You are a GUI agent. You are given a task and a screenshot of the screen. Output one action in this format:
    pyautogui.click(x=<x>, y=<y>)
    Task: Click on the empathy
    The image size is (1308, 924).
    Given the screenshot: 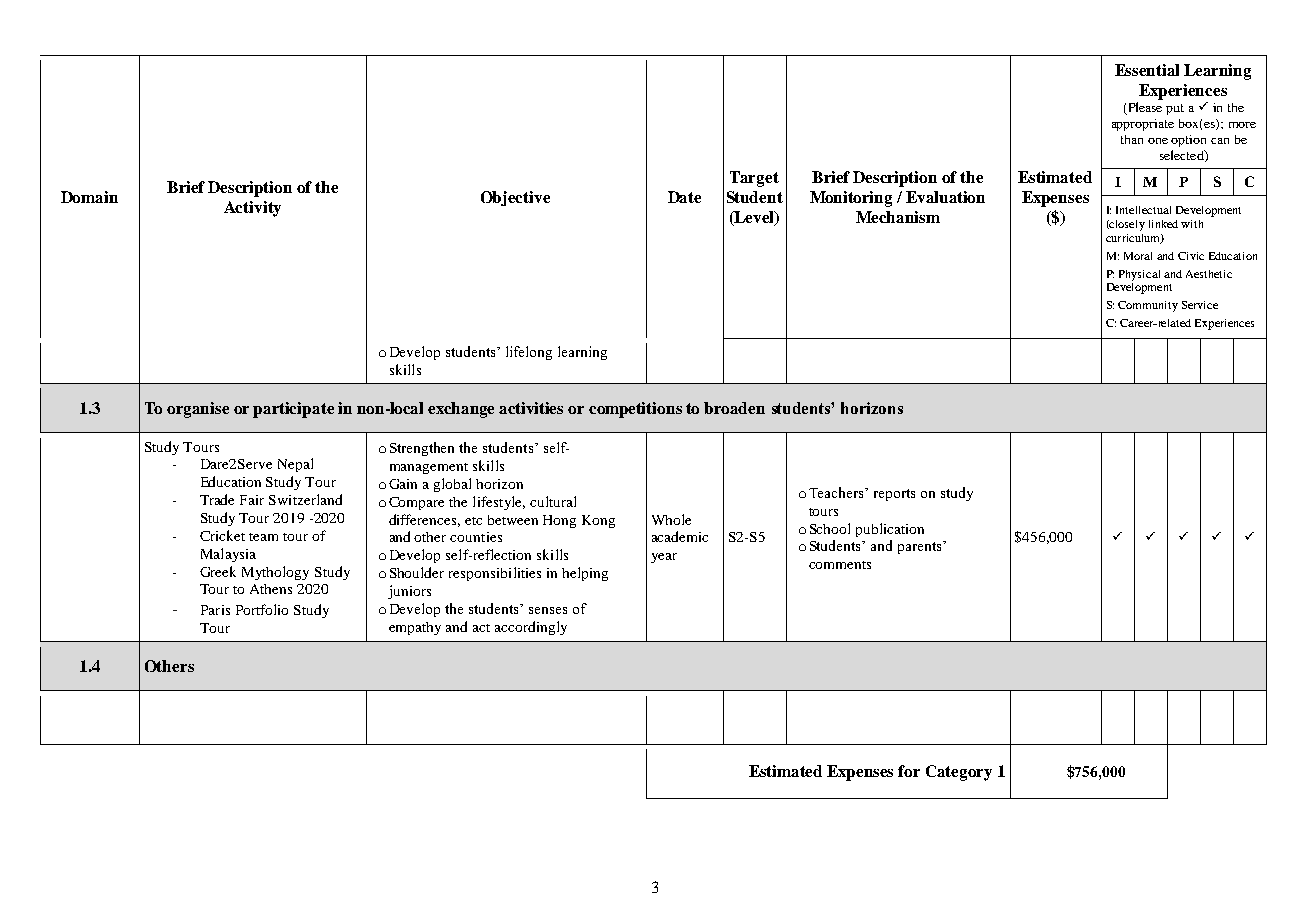 What is the action you would take?
    pyautogui.click(x=415, y=628)
